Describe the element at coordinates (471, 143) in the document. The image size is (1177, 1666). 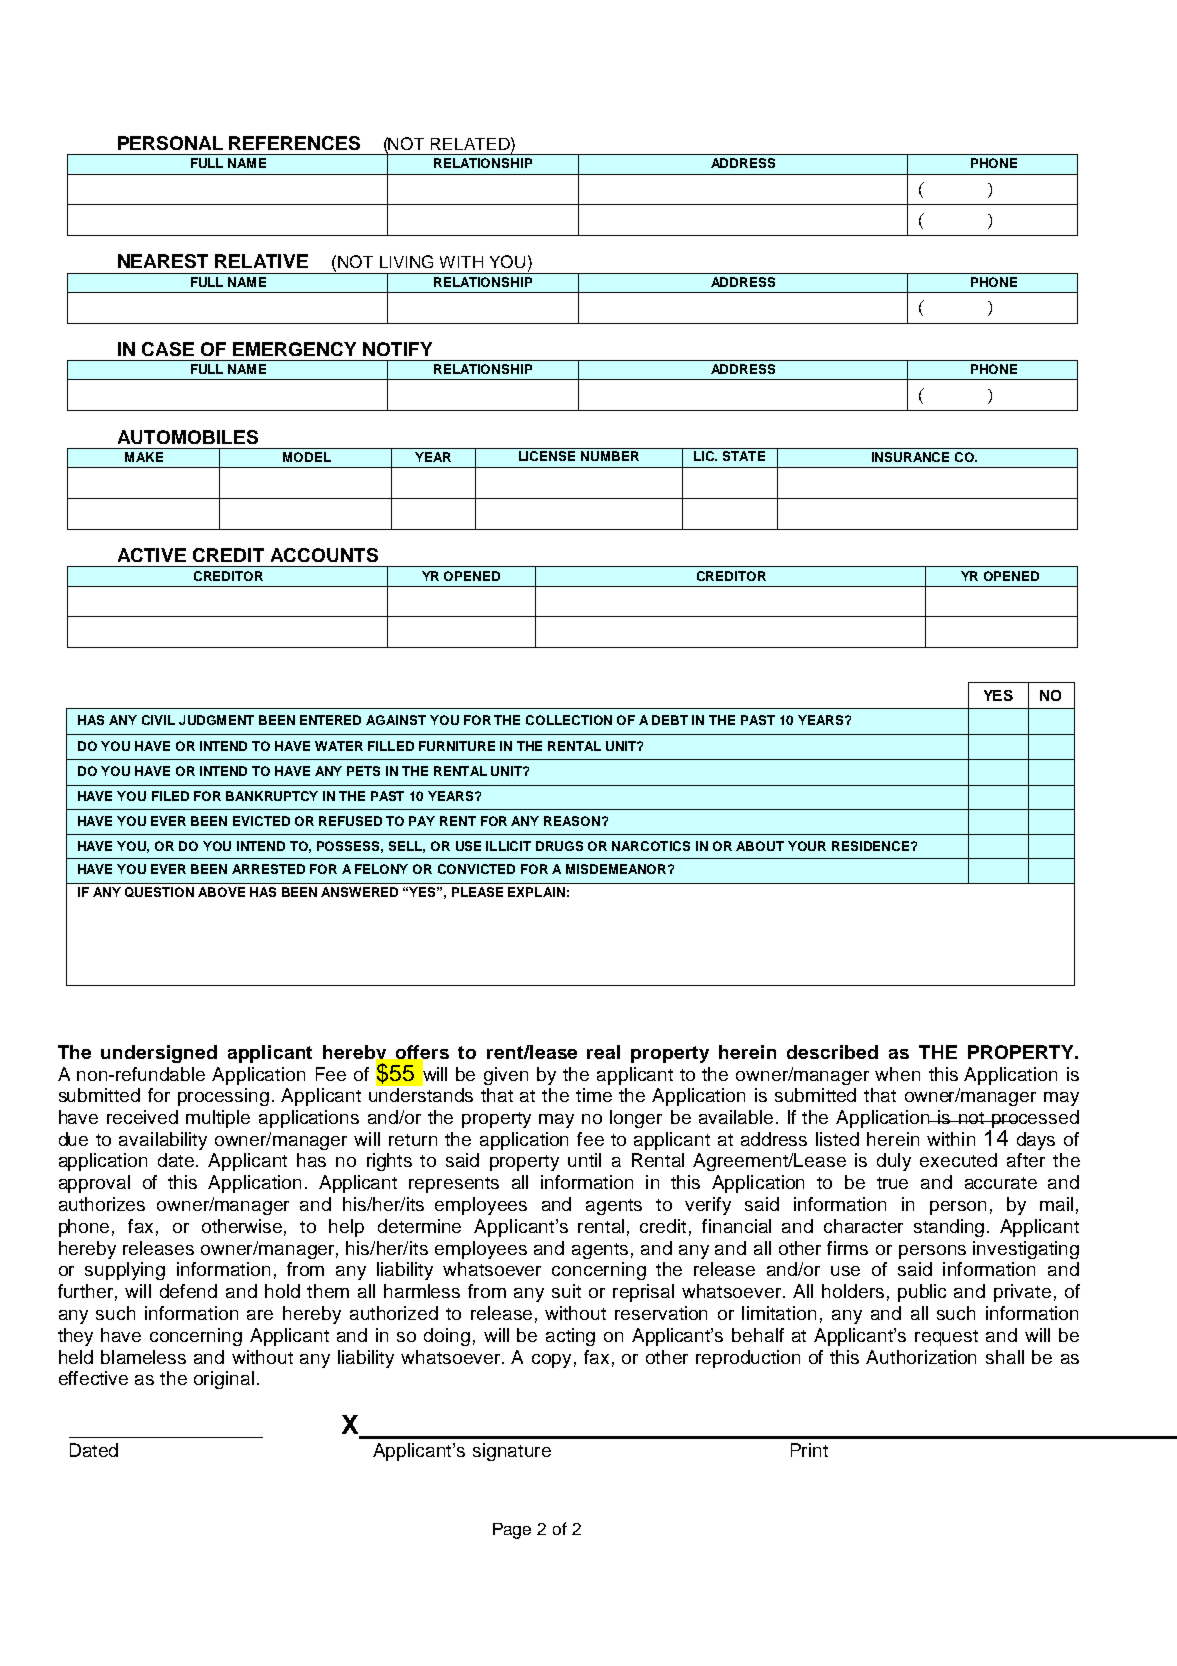
I see `RELATED` at that location.
